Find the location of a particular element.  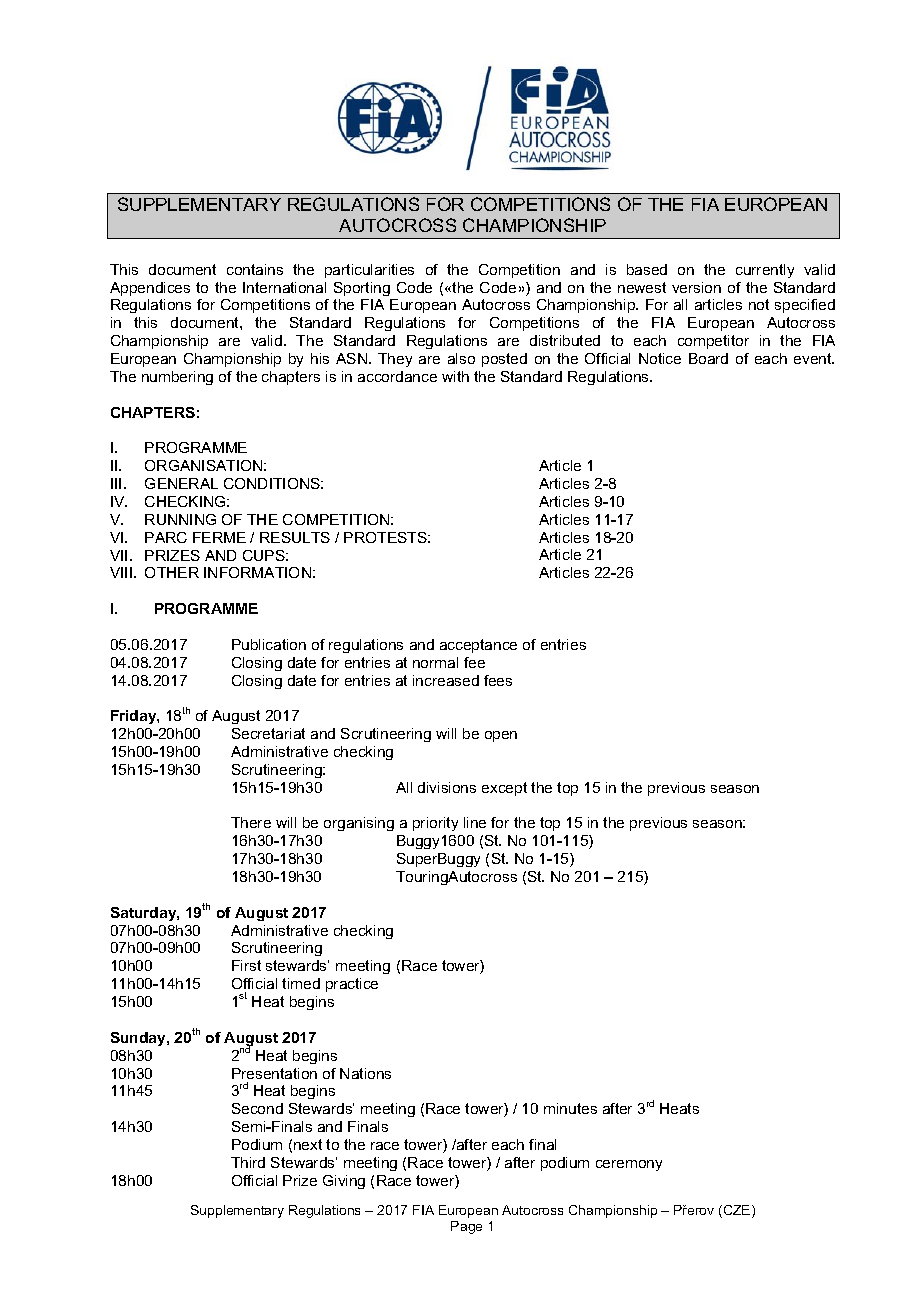

Secretariat is located at coordinates (268, 733).
